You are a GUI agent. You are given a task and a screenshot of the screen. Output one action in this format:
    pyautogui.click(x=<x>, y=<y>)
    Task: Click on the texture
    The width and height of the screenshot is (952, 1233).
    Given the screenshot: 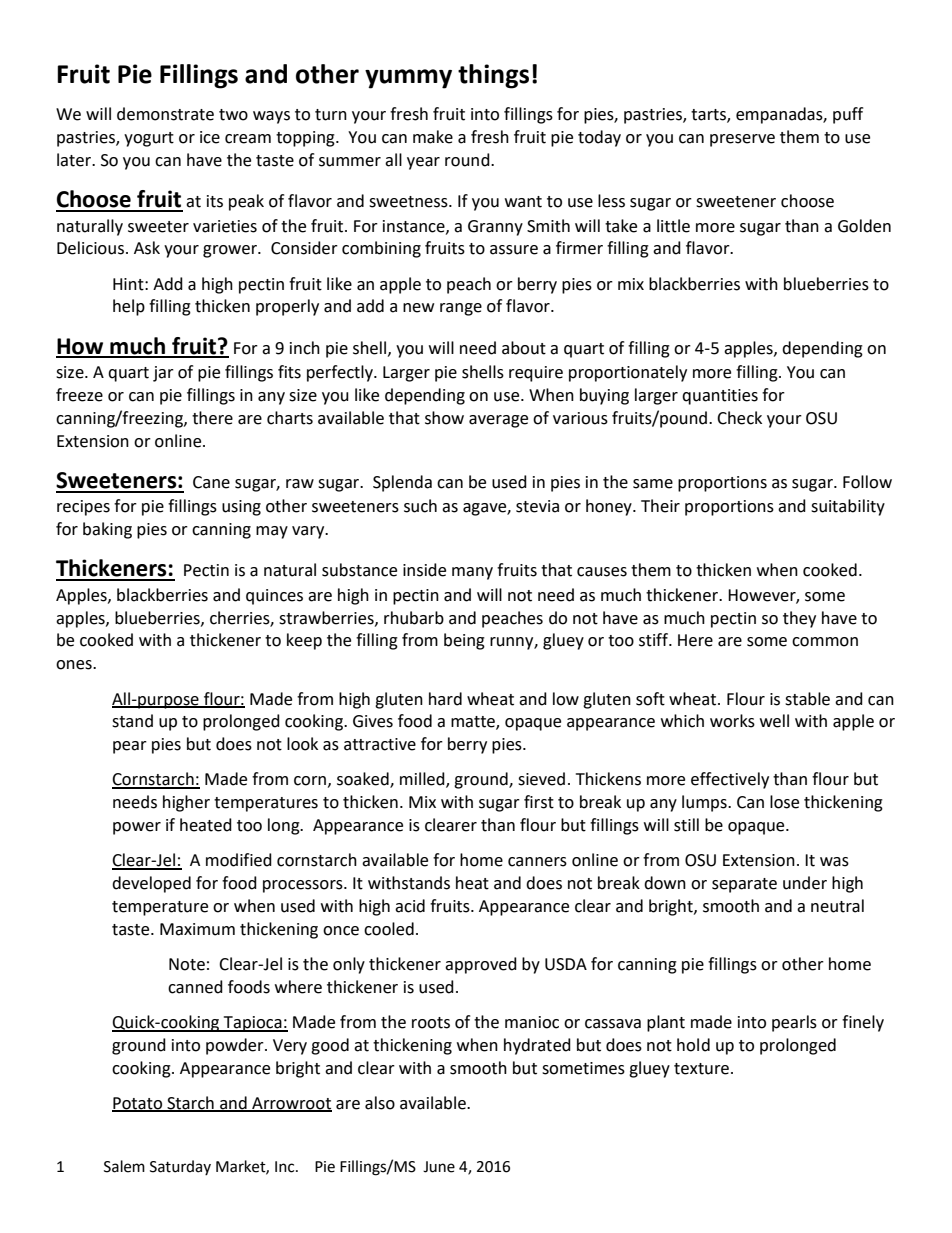 What is the action you would take?
    pyautogui.click(x=701, y=1069)
